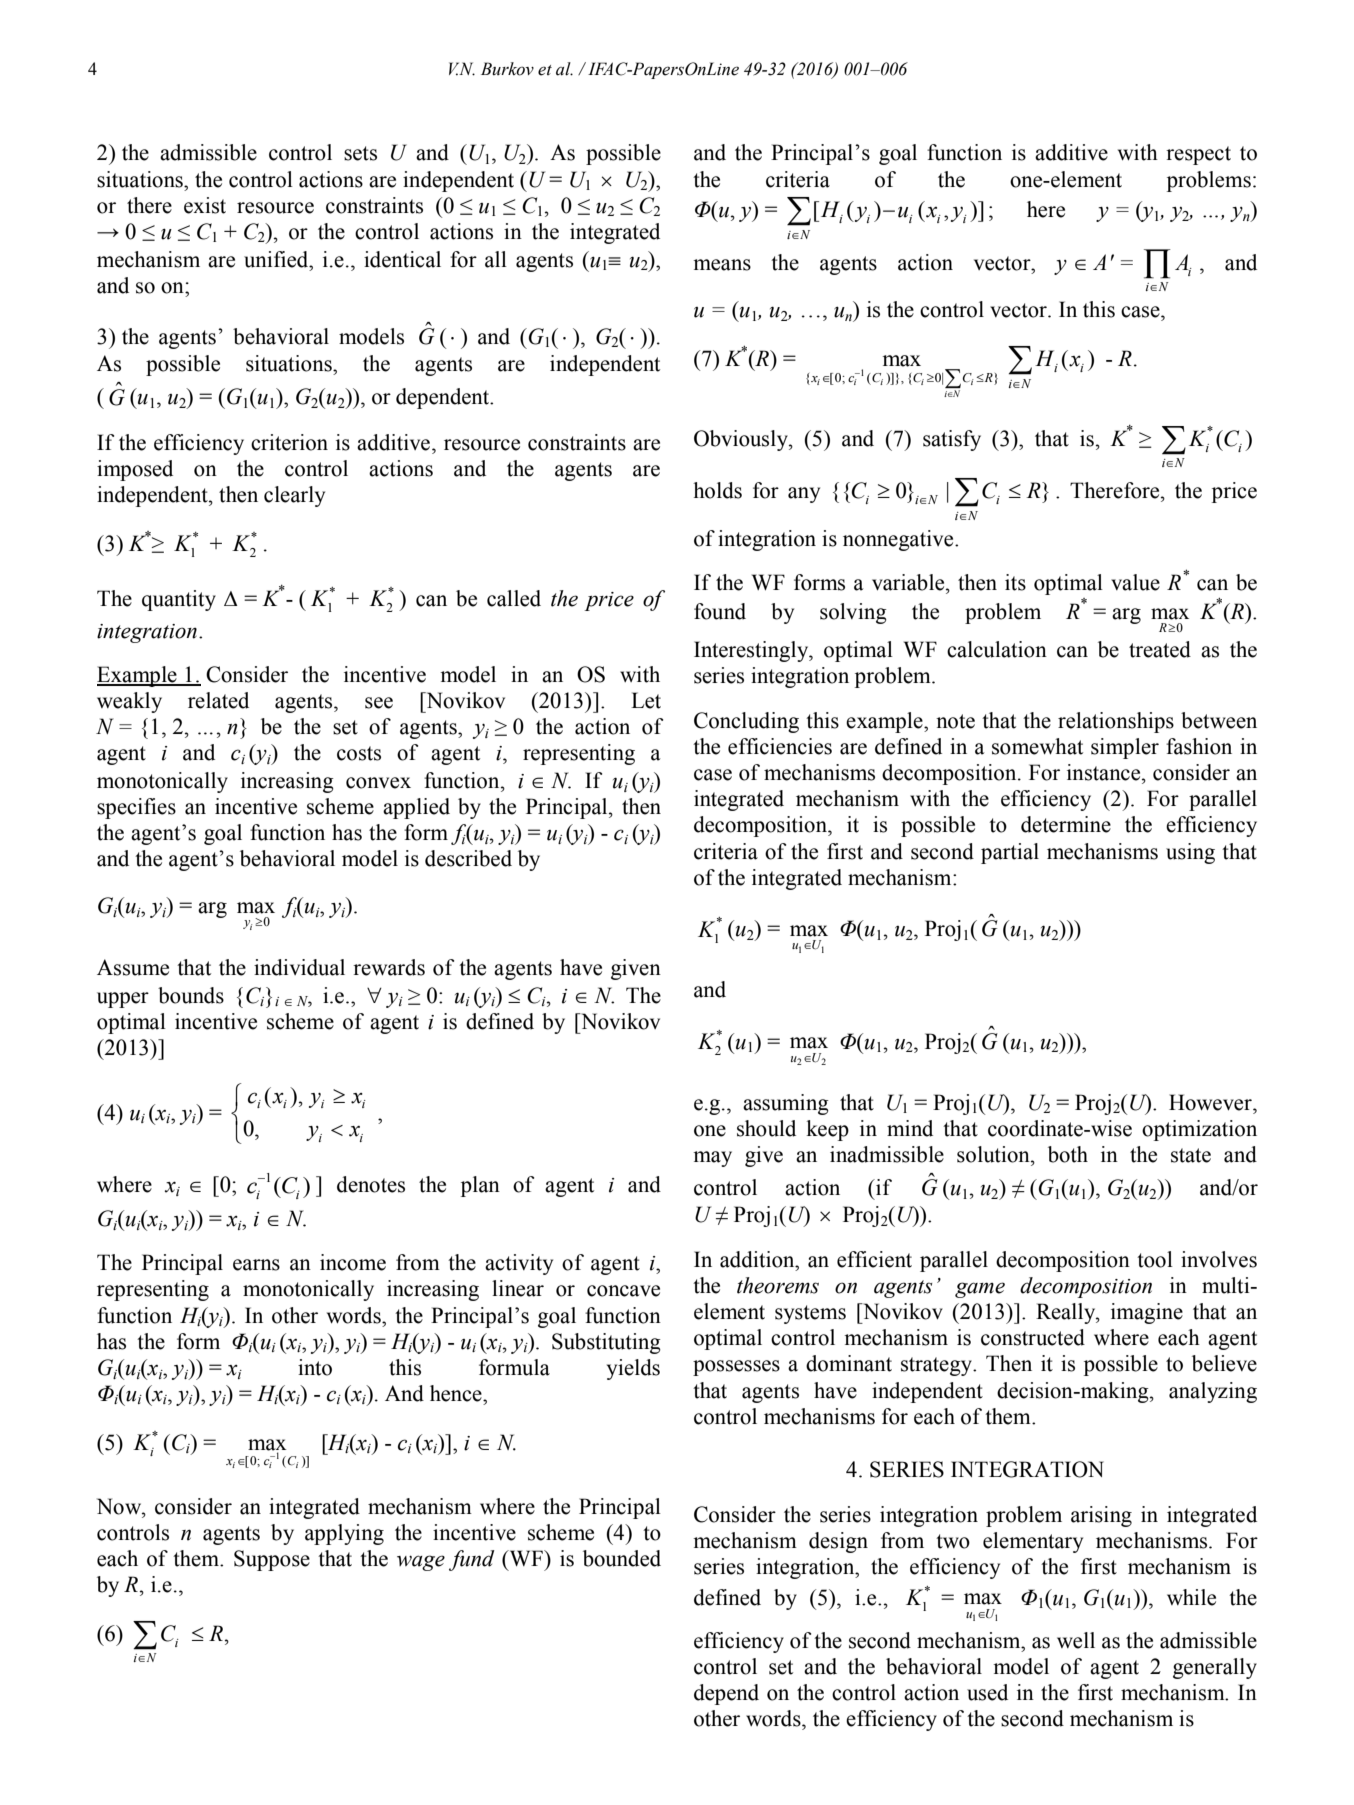  What do you see at coordinates (1033, 1337) in the page?
I see `constructed` at bounding box center [1033, 1337].
